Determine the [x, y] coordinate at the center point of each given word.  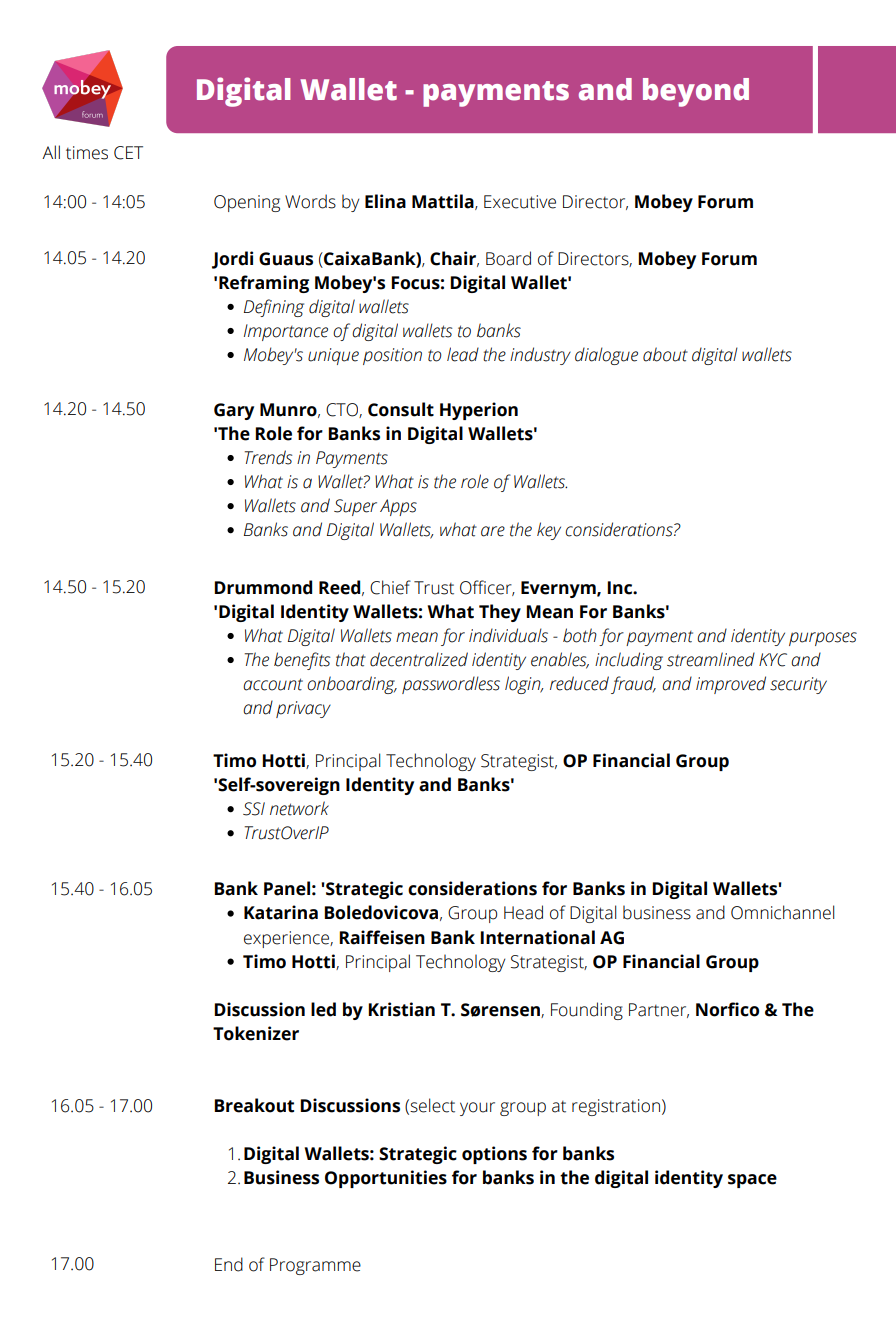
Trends [268, 457]
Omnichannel [782, 912]
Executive [520, 202]
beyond [696, 92]
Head [523, 912]
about [665, 354]
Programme [315, 1266]
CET [128, 153]
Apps [398, 507]
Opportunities [386, 1179]
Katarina [281, 912]
